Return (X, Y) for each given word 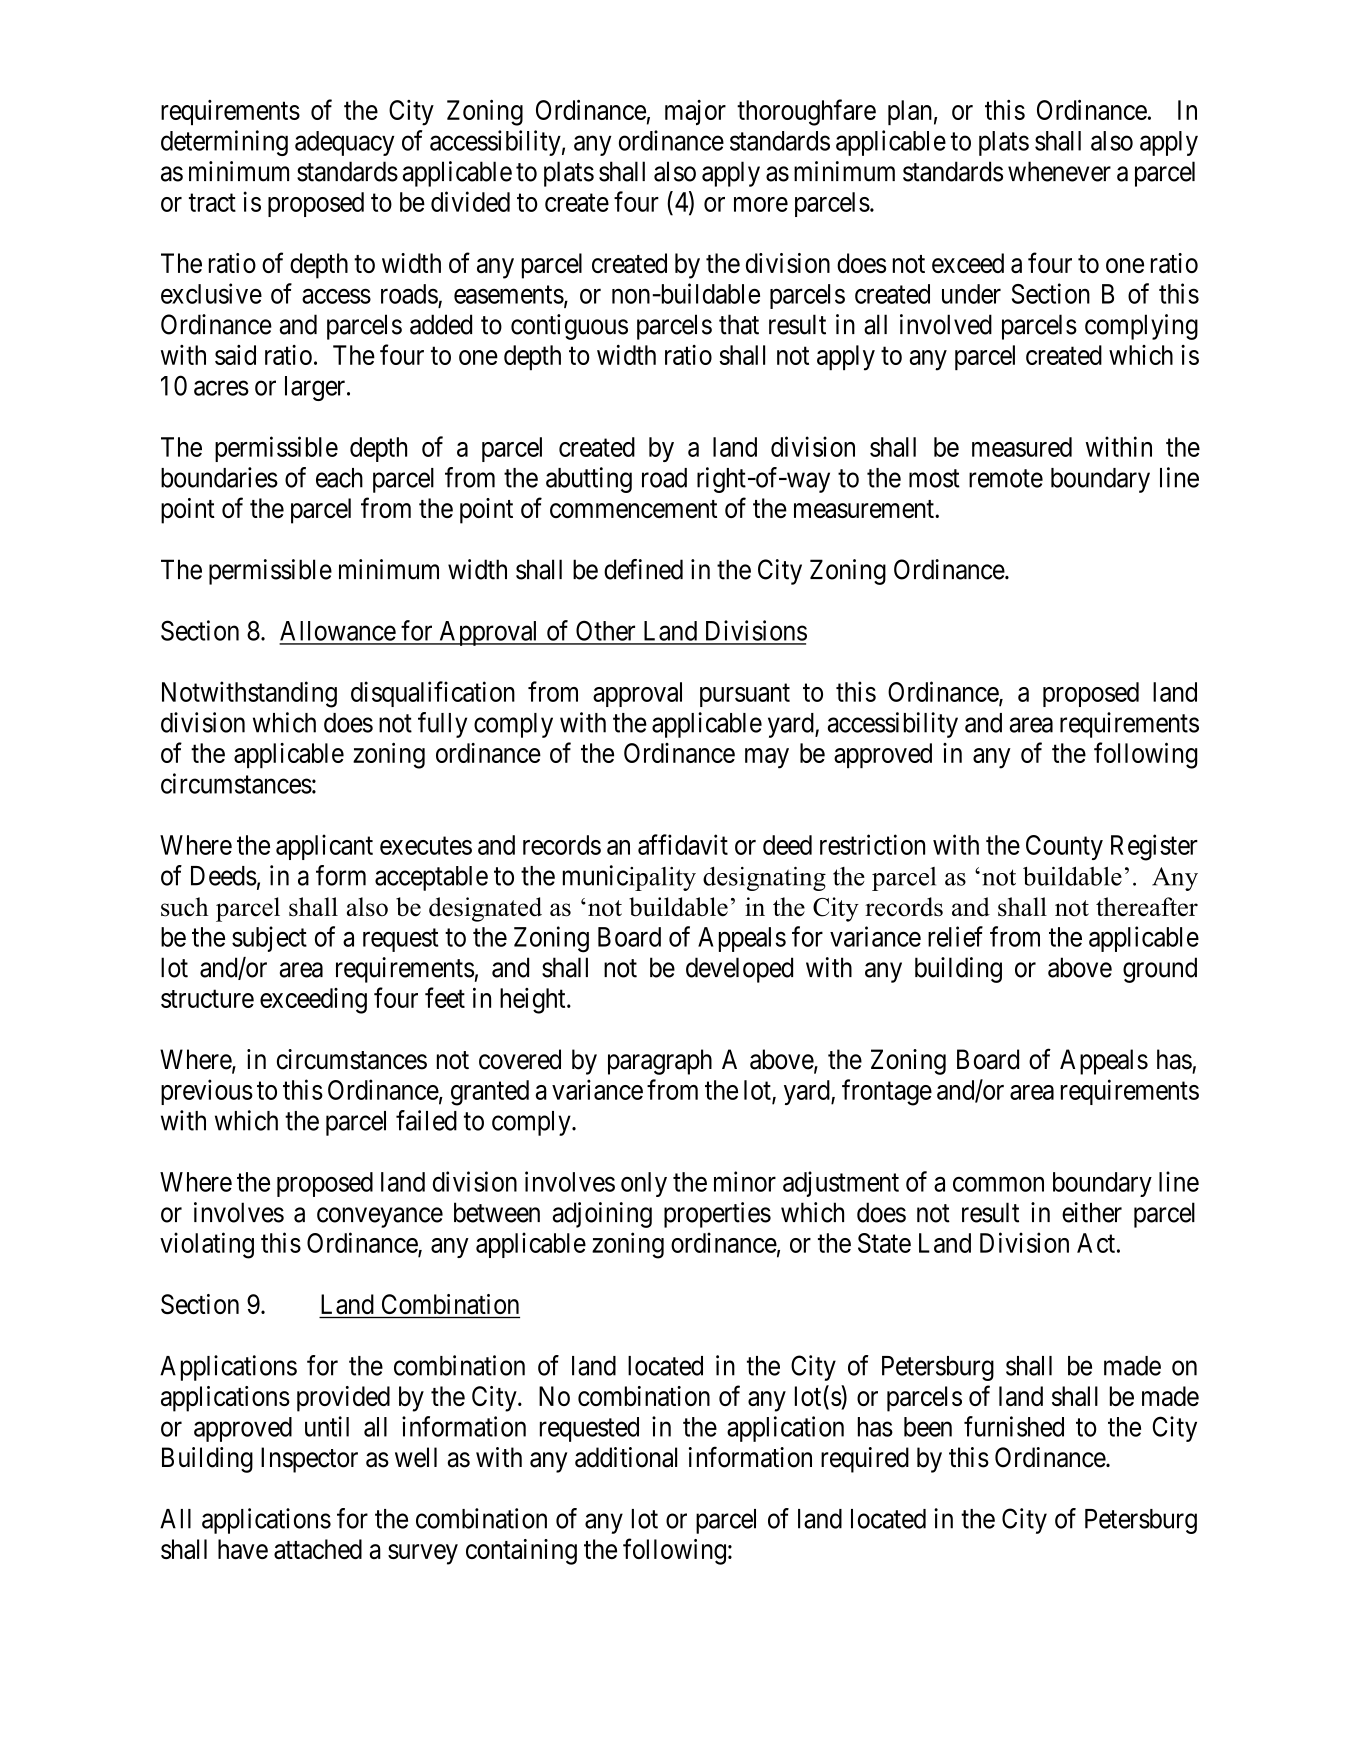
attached (318, 1549)
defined (643, 569)
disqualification (433, 694)
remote (1006, 478)
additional (626, 1457)
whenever (1059, 171)
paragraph (660, 1062)
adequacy (344, 143)
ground (1160, 970)
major (695, 112)
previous (207, 1092)
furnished (1014, 1426)
